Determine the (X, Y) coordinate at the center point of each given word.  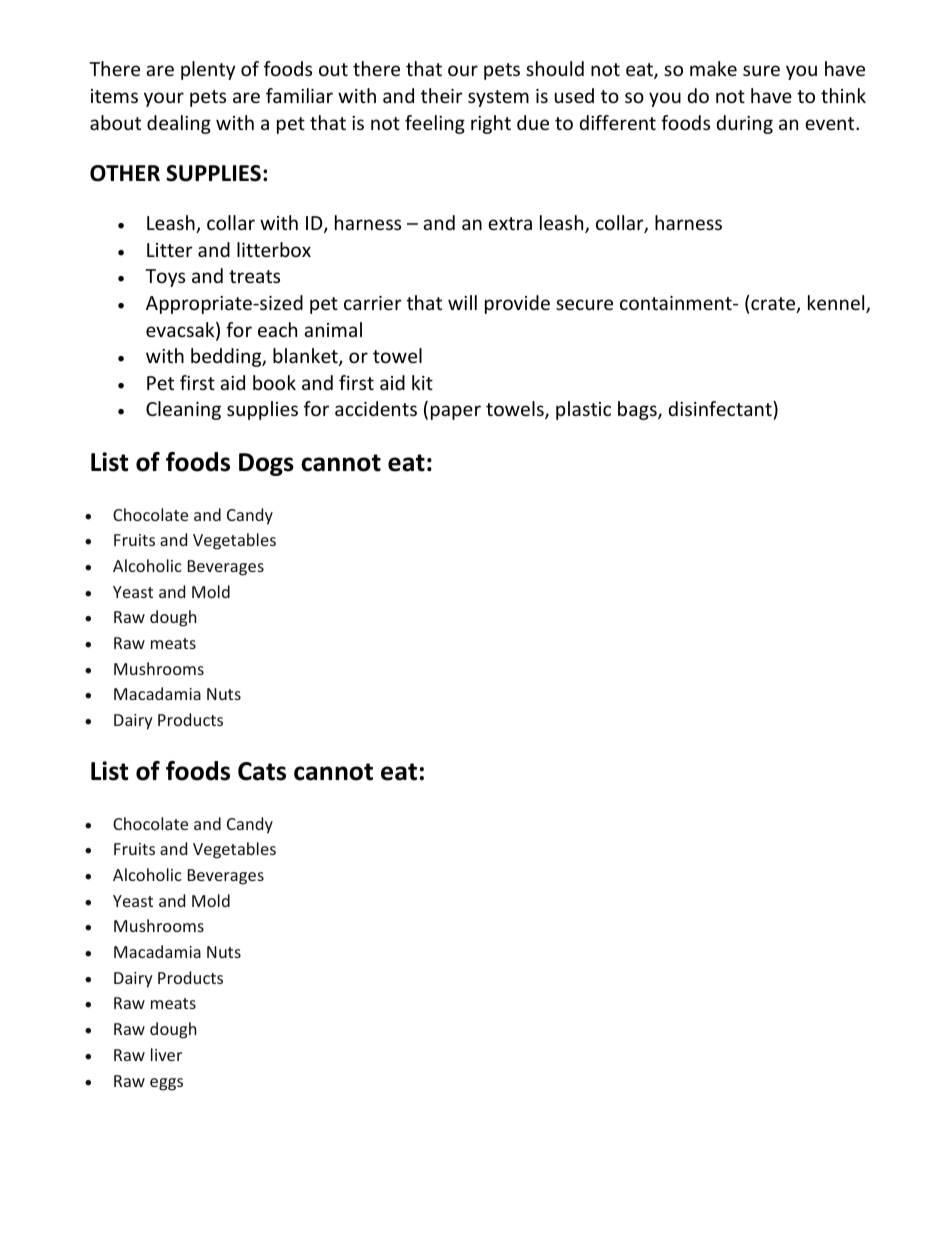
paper (456, 412)
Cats (262, 771)
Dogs (266, 464)
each (277, 329)
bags (638, 410)
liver (166, 1054)
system (498, 98)
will (462, 302)
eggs (166, 1084)
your (164, 99)
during (745, 124)
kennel (837, 304)
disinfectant (721, 408)
